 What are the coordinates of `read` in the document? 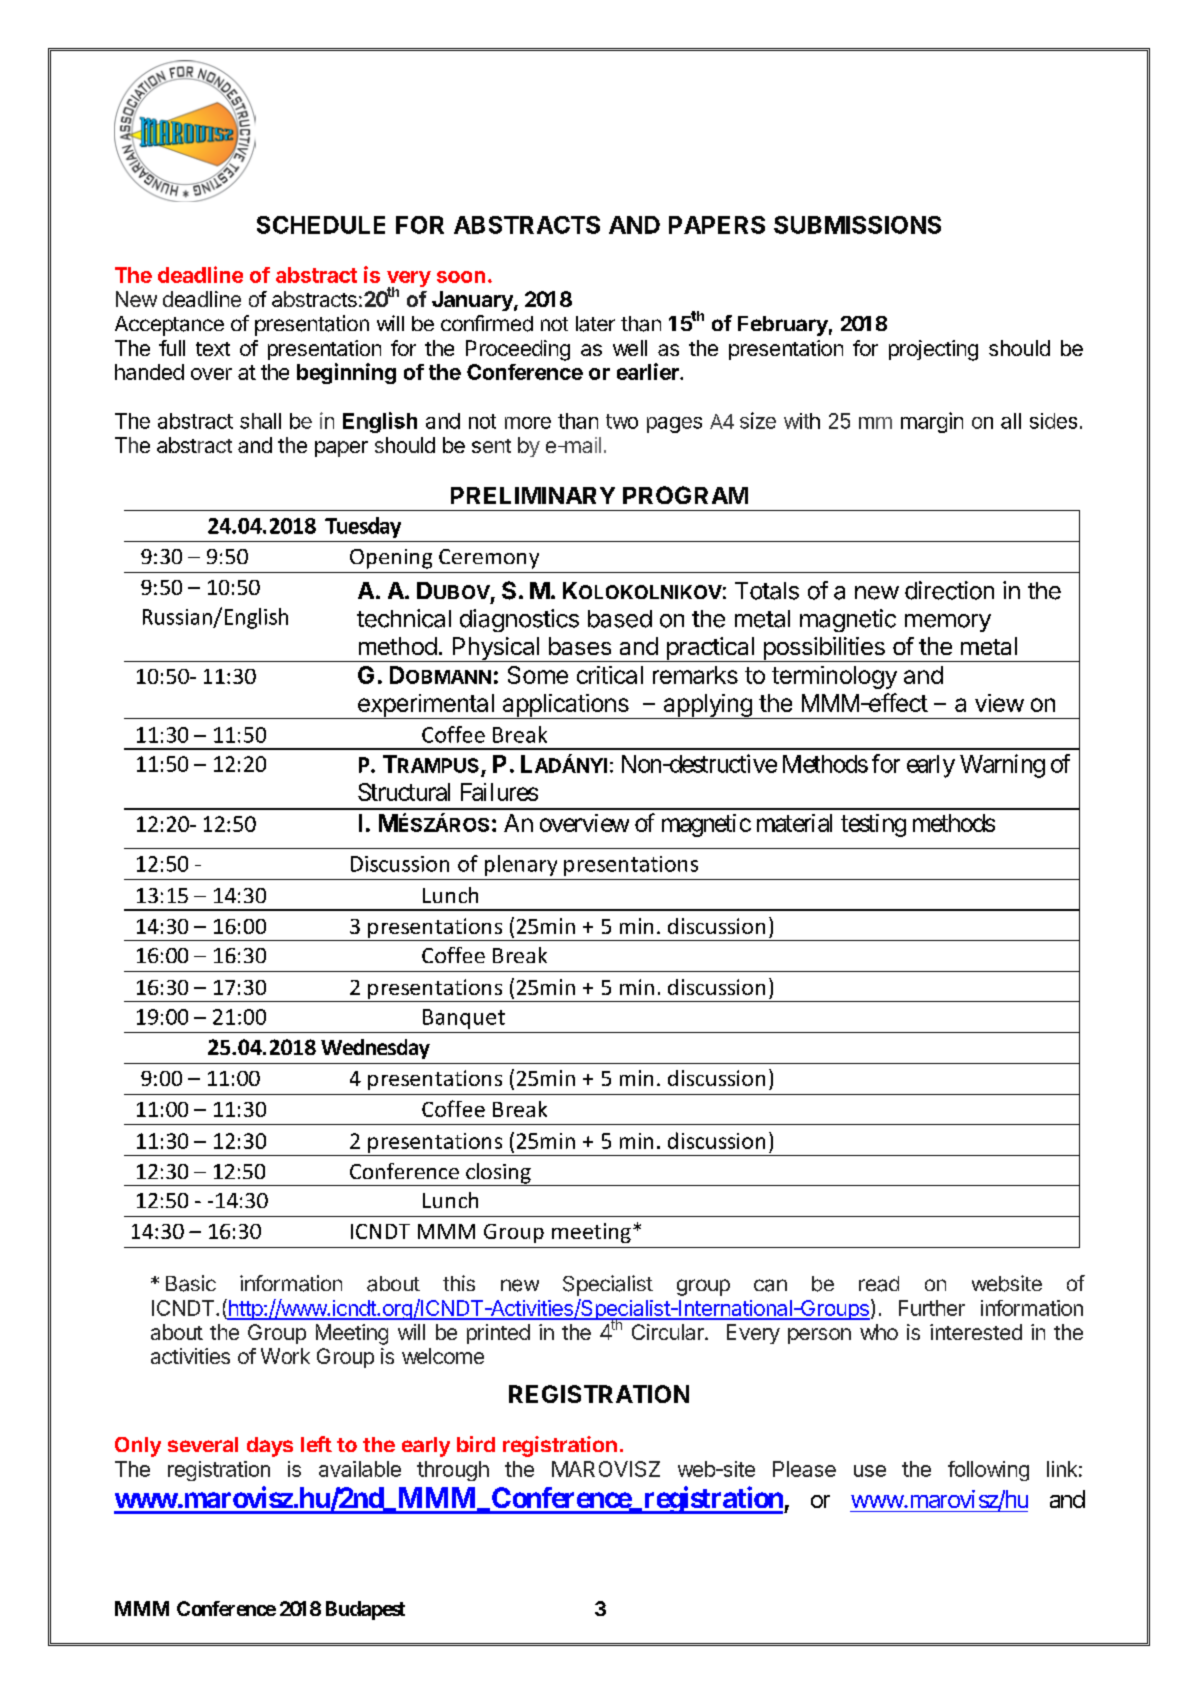 It's located at (879, 1284).
